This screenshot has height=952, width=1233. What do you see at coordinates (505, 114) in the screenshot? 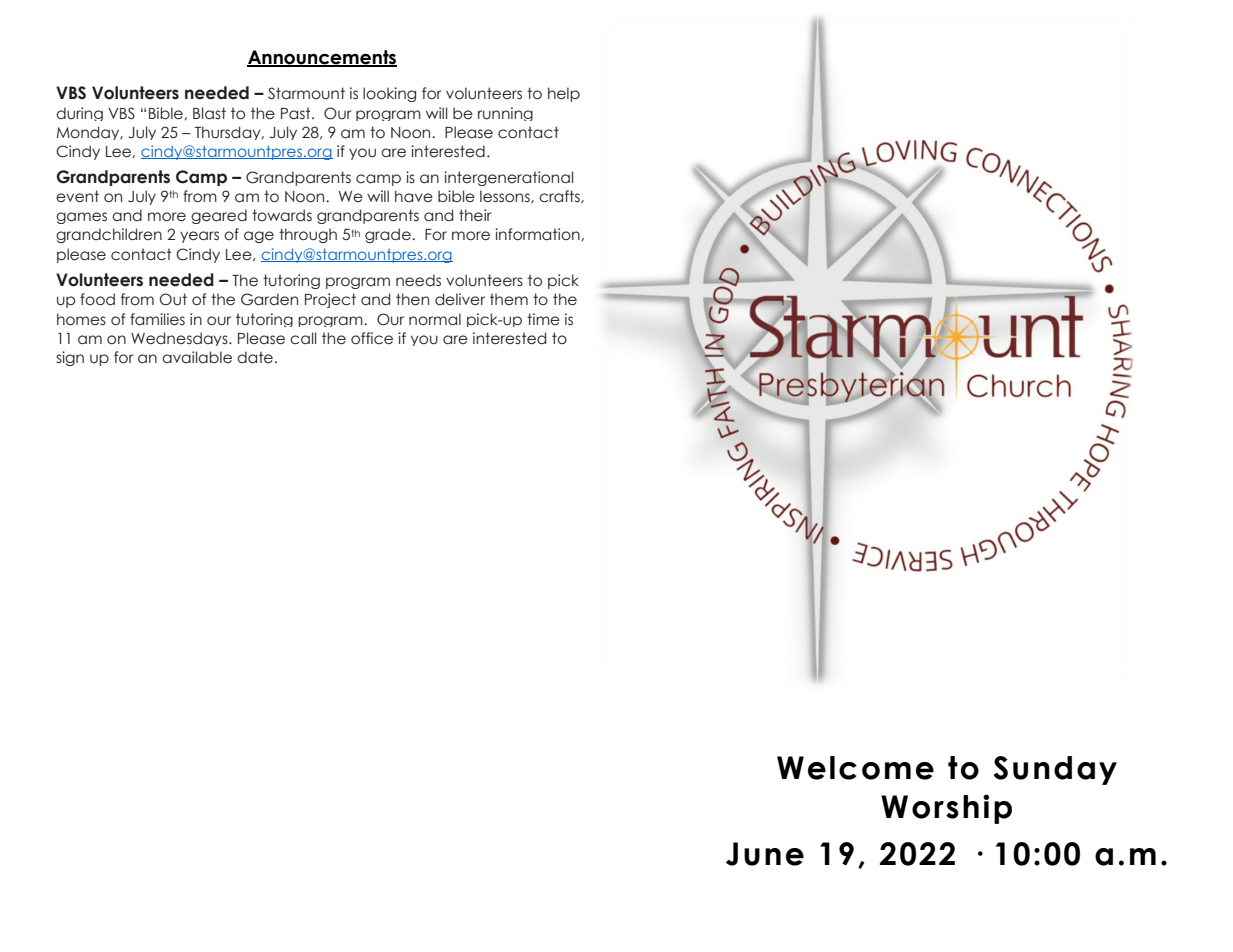
I see `running` at bounding box center [505, 114].
